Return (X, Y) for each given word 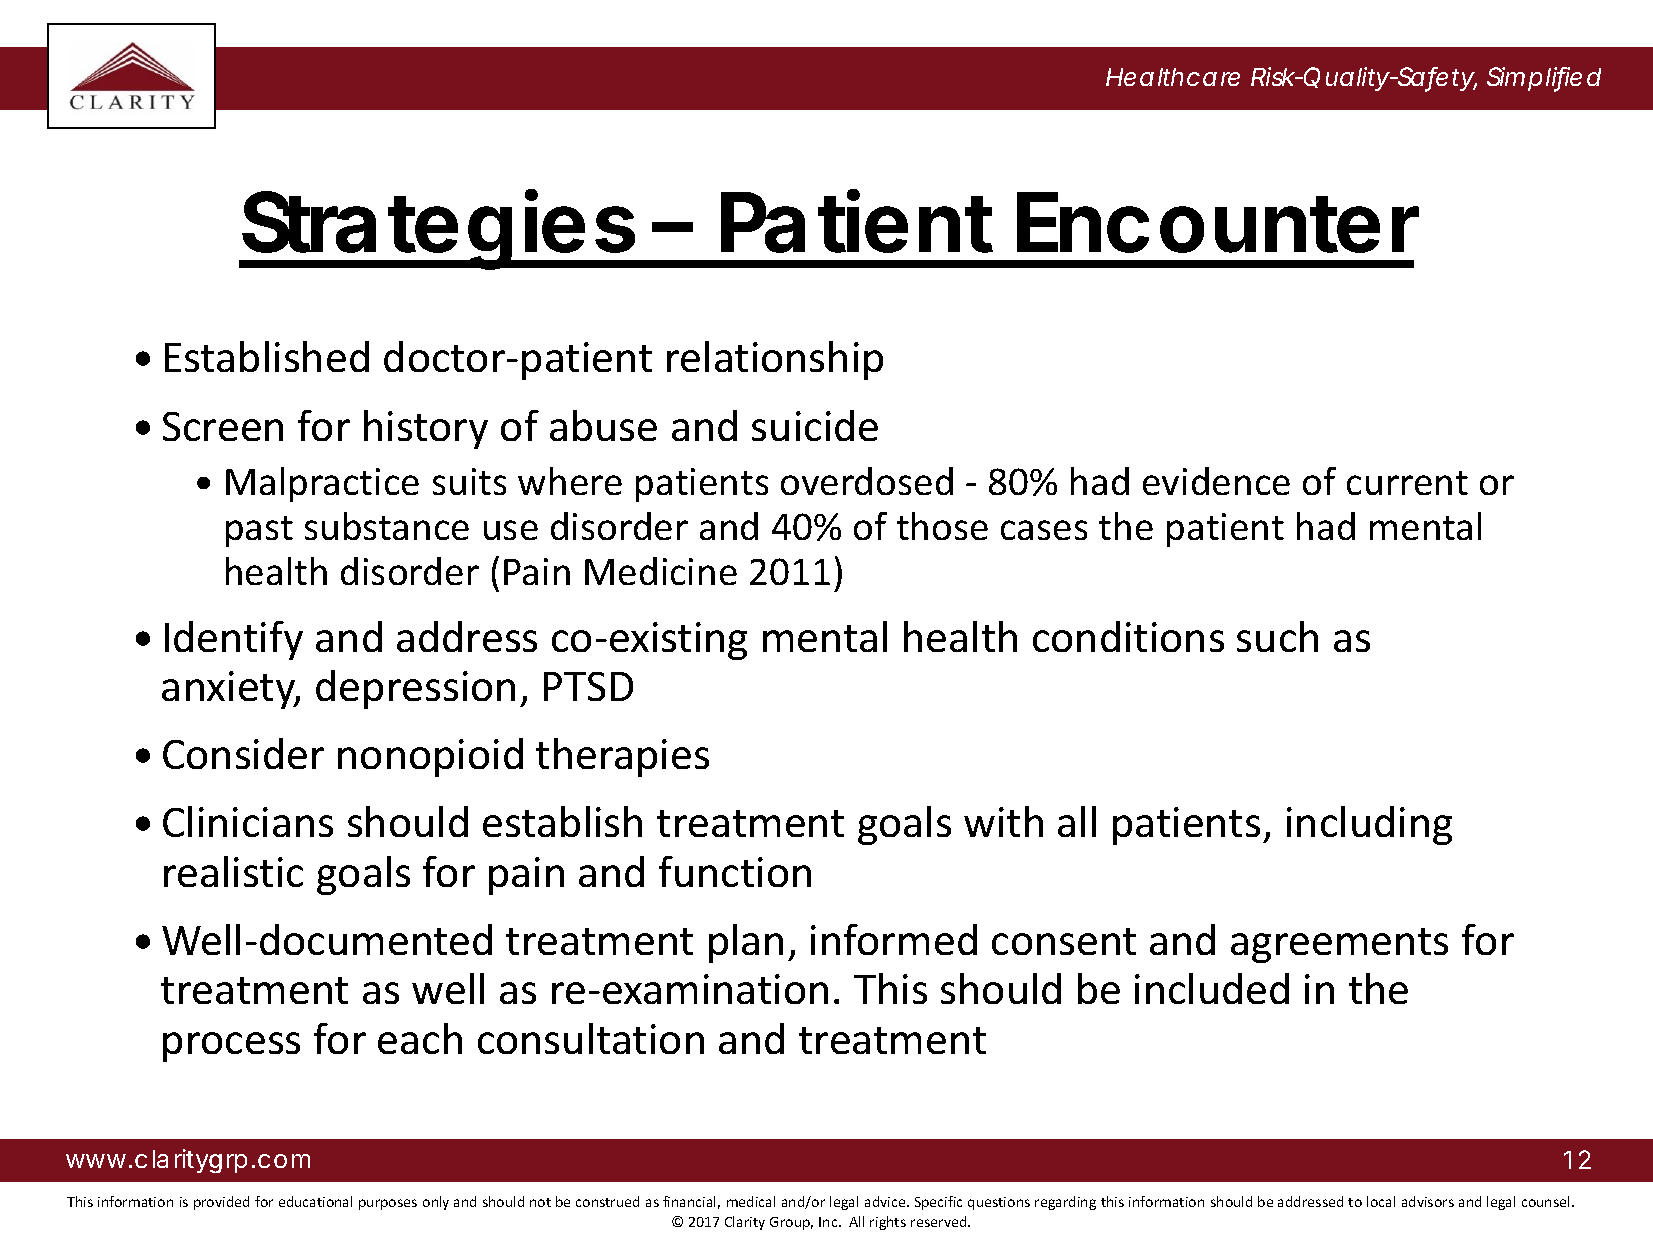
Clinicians (248, 821)
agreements (1339, 945)
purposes (388, 1204)
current (1407, 483)
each (420, 1038)
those (942, 526)
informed (894, 939)
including (1369, 825)
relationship (775, 360)
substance (387, 526)
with (1003, 821)
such (1277, 636)
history (426, 429)
